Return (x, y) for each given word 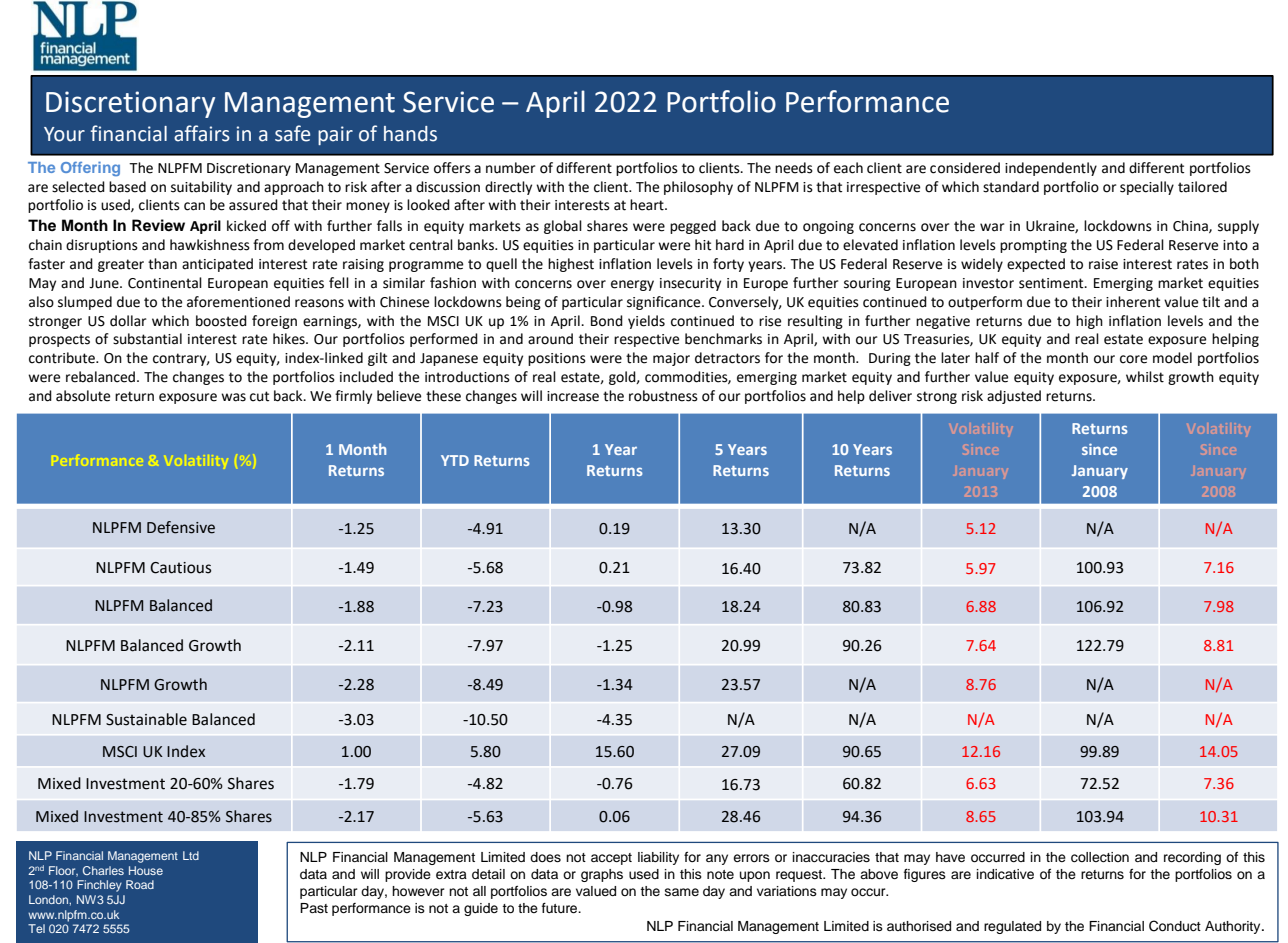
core (1133, 359)
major (671, 359)
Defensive (181, 527)
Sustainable (146, 719)
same (682, 892)
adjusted (1014, 397)
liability (658, 858)
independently (1051, 169)
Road (140, 884)
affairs (202, 133)
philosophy (698, 188)
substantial (147, 339)
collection (1100, 857)
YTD (455, 460)
